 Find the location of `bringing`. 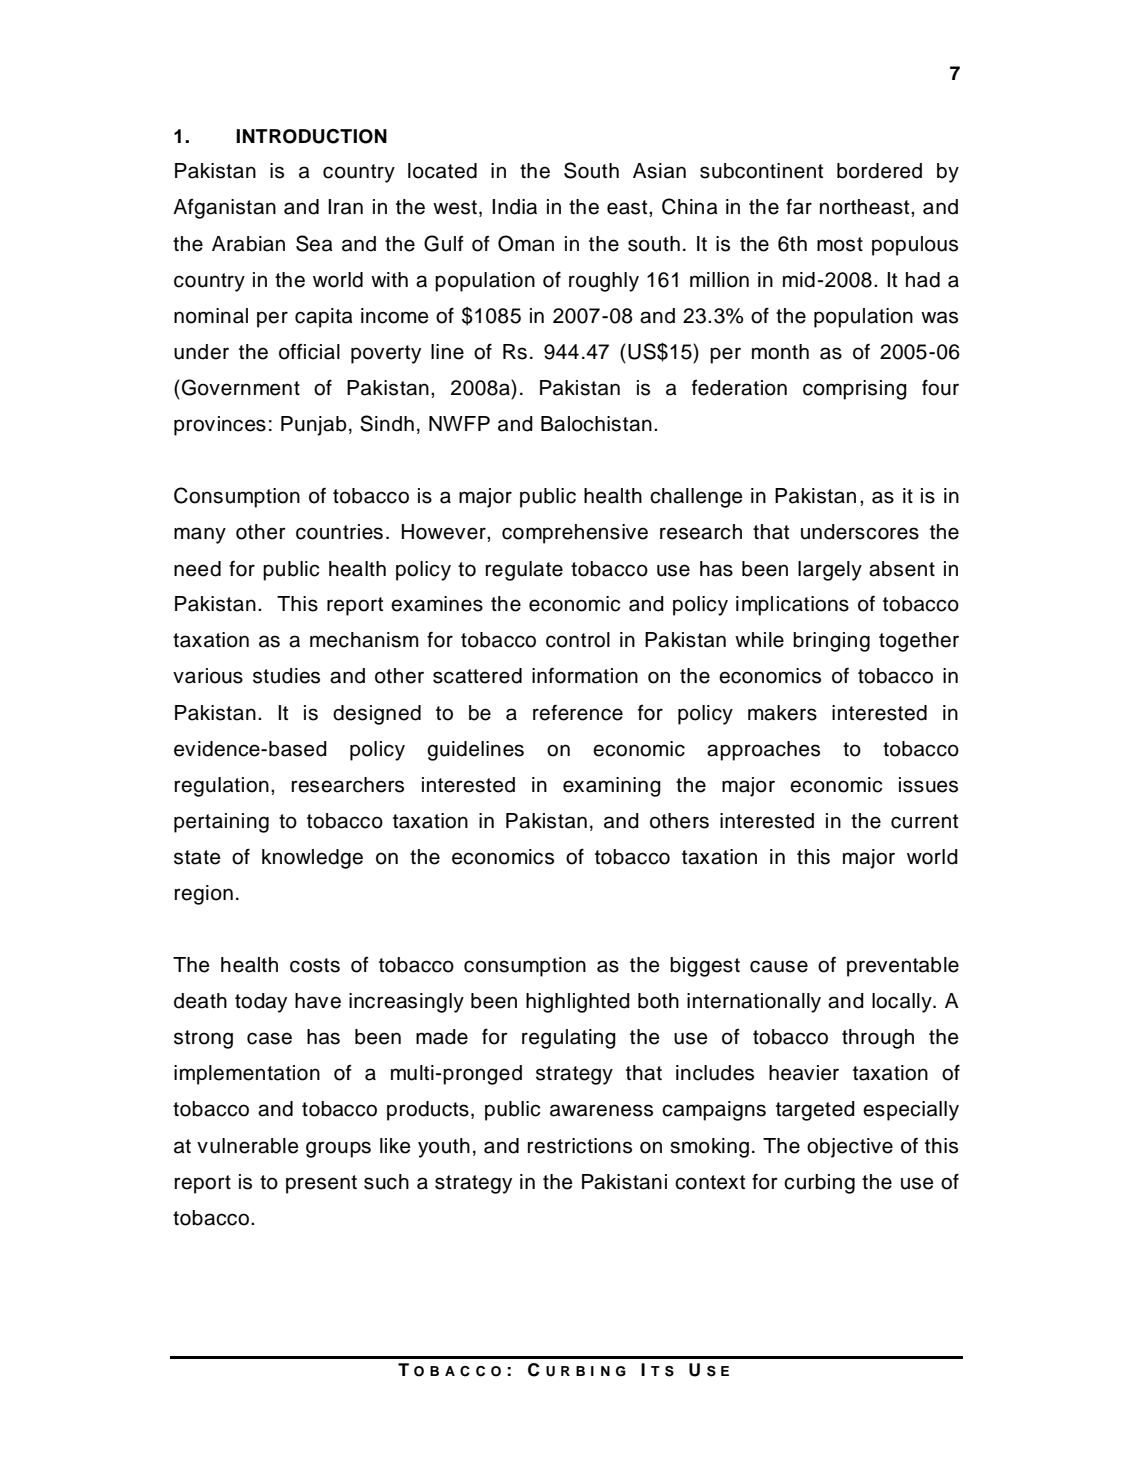

bringing is located at coordinates (831, 642).
